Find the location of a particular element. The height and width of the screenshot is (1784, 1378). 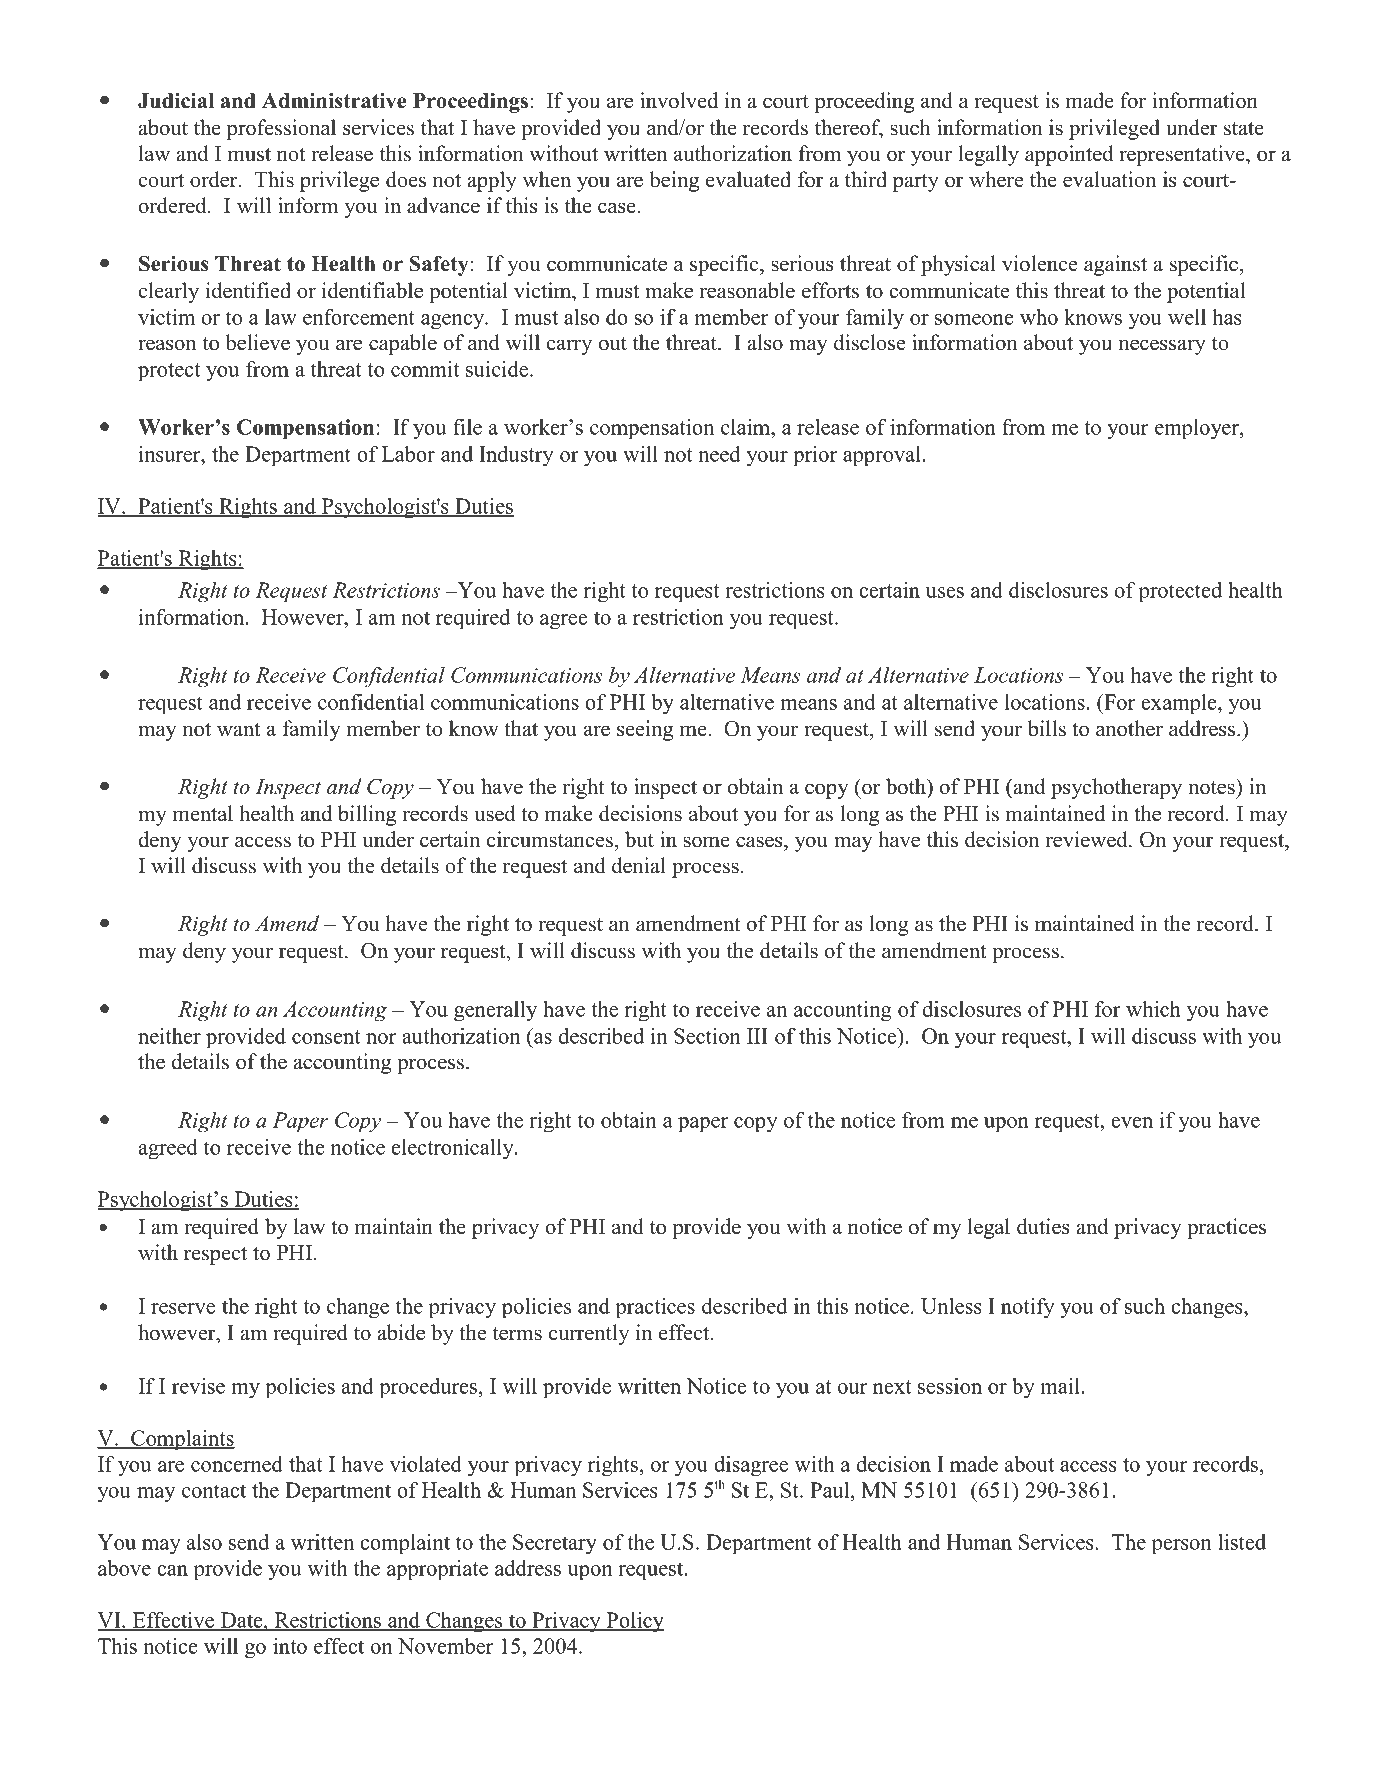

into is located at coordinates (290, 1646).
